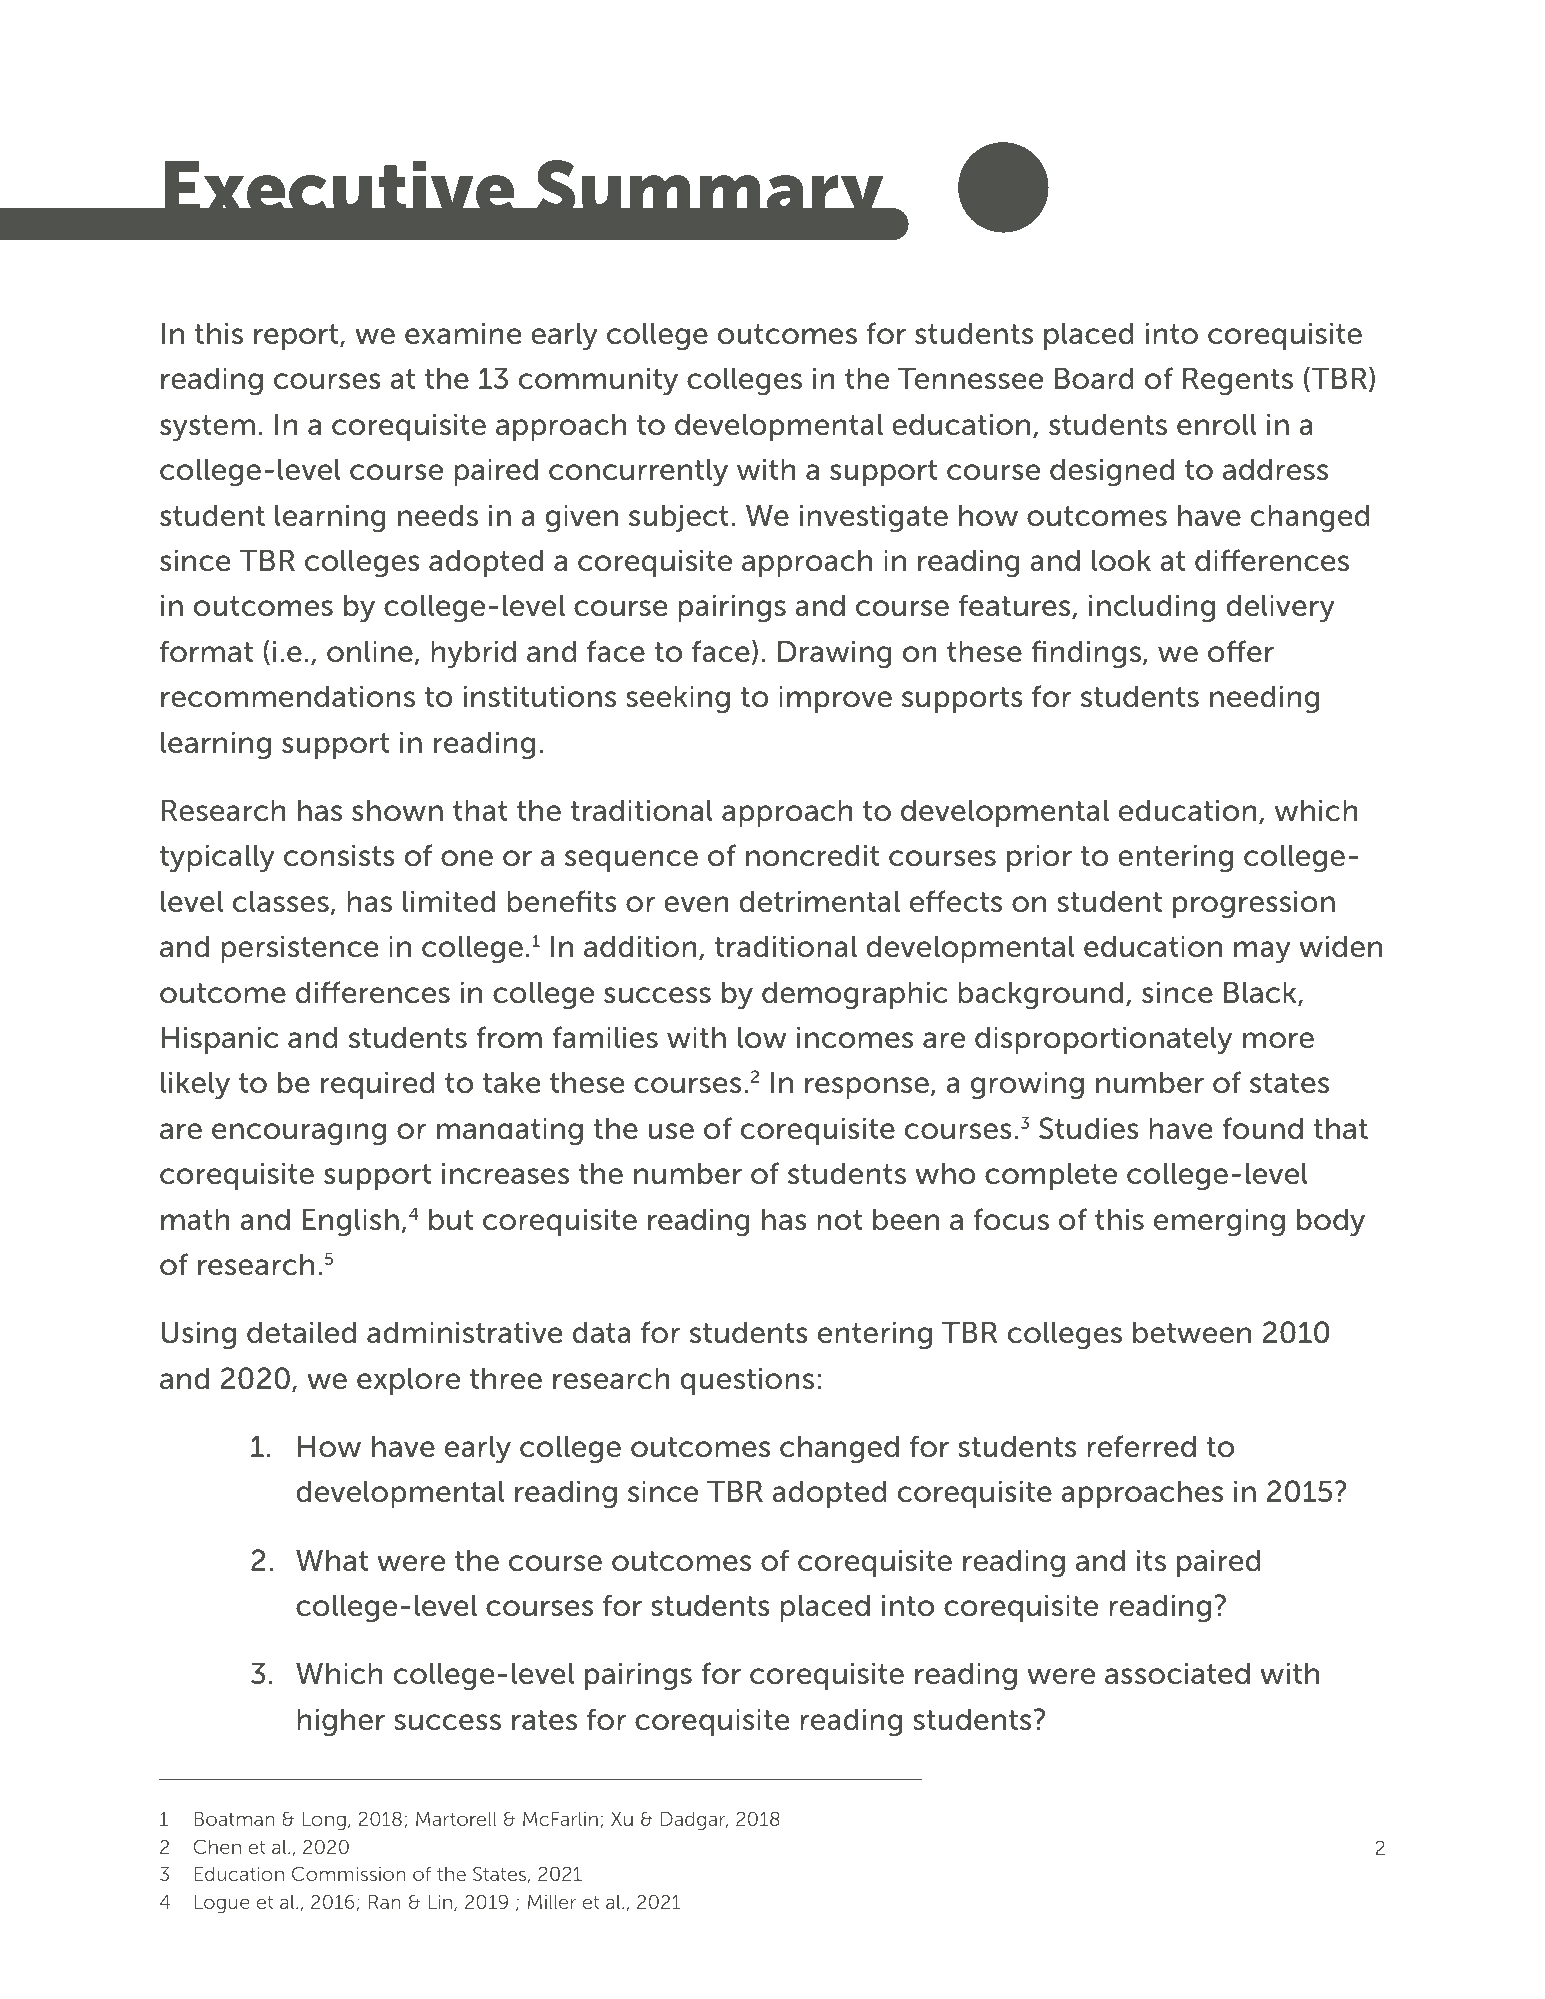  What do you see at coordinates (1141, 1446) in the screenshot?
I see `referred` at bounding box center [1141, 1446].
